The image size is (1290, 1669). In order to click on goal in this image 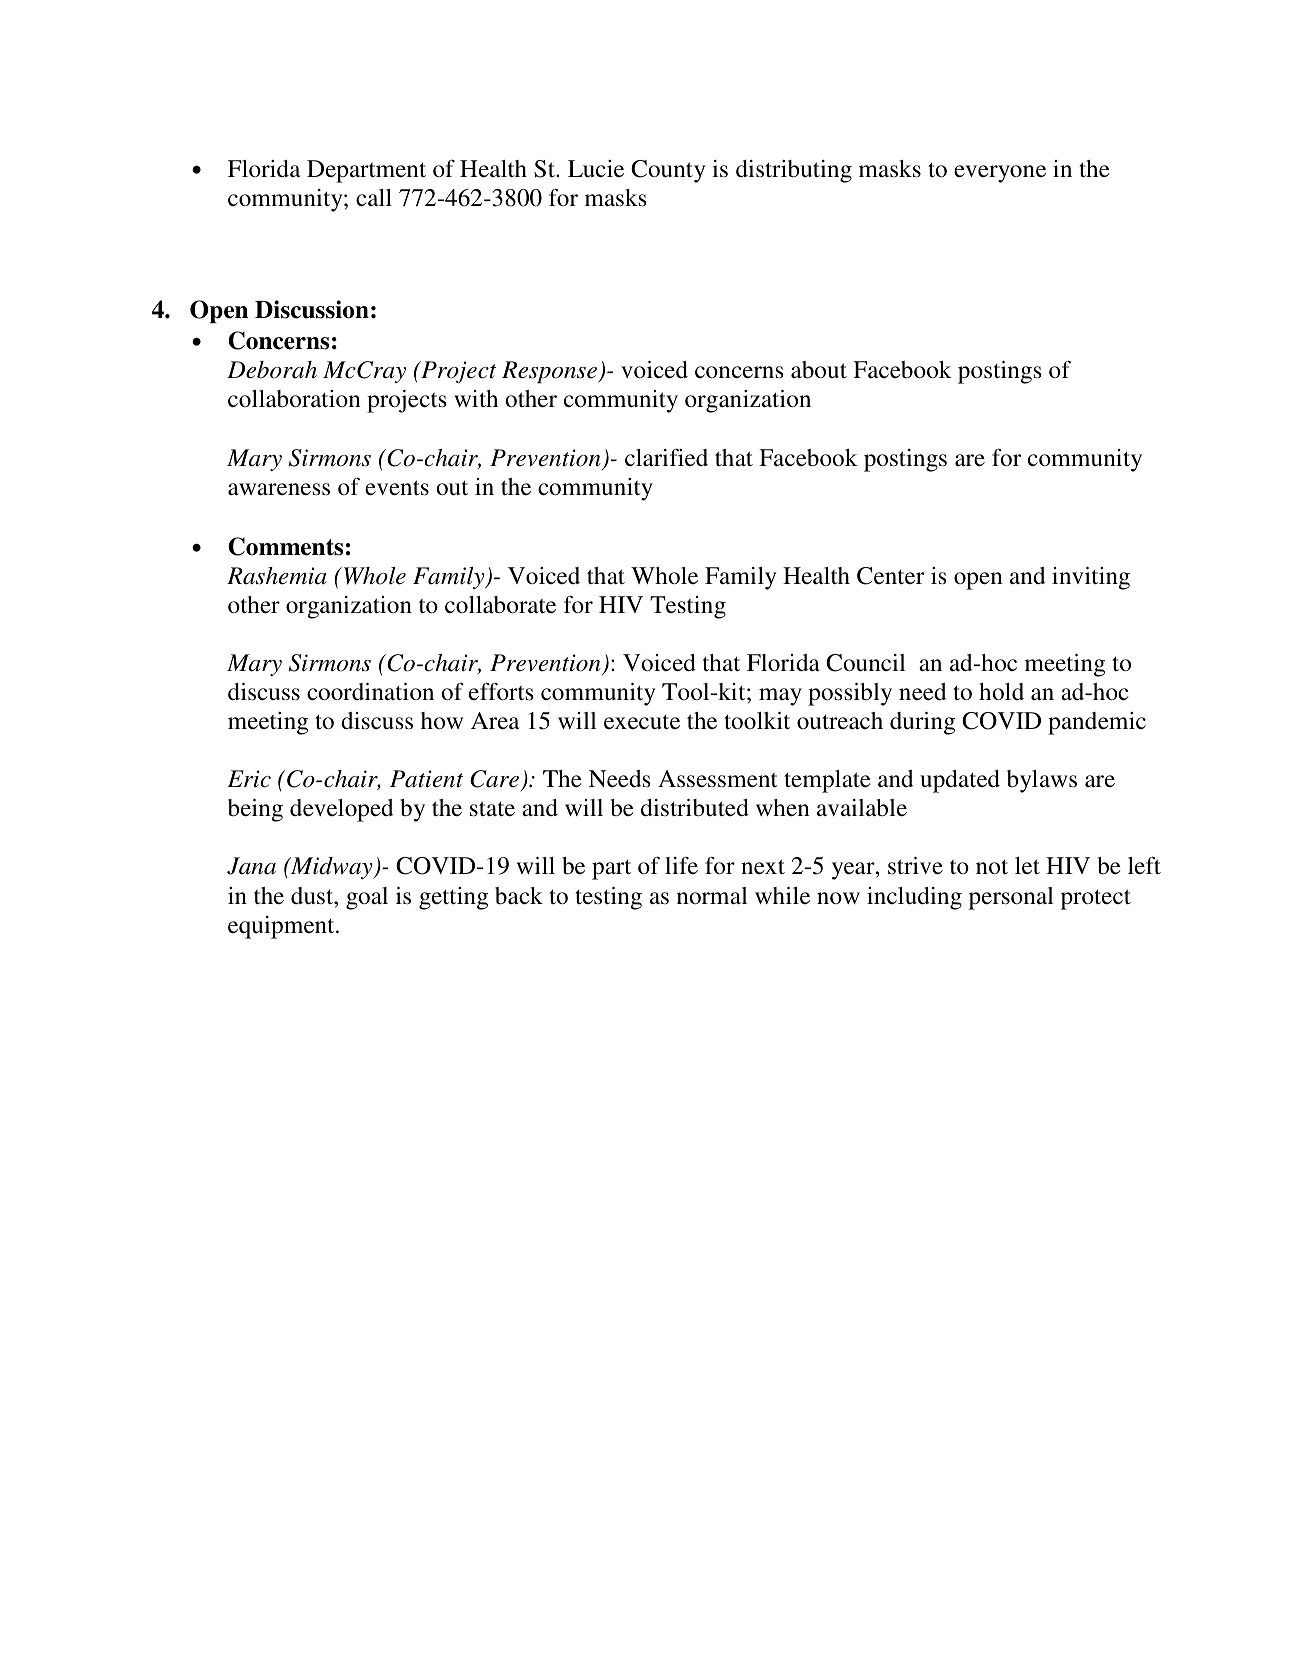, I will do `click(367, 898)`.
